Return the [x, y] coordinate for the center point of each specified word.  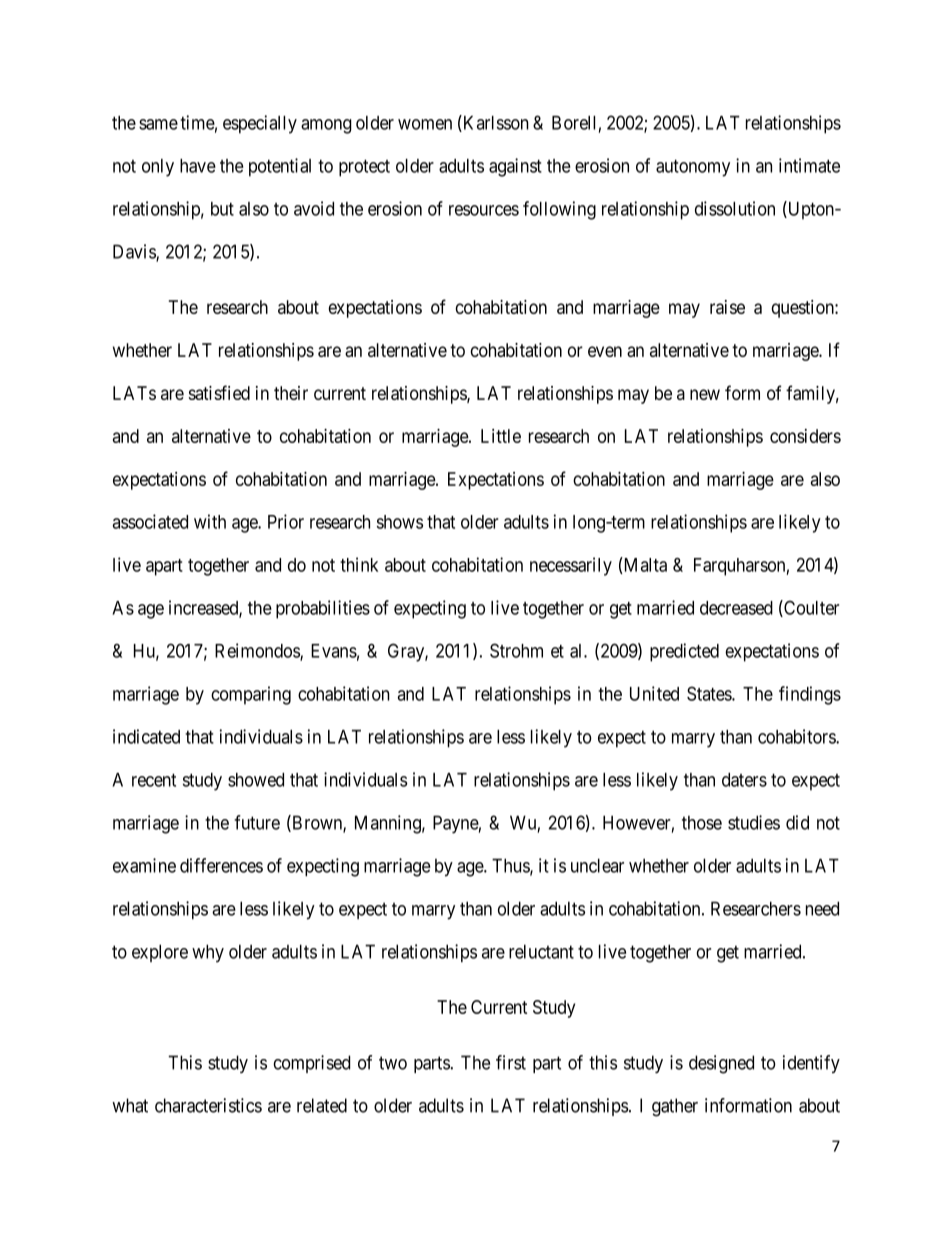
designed [721, 1064]
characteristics [208, 1105]
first [511, 1062]
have [198, 166]
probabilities [323, 609]
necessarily [571, 566]
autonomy [693, 168]
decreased [736, 608]
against [515, 167]
